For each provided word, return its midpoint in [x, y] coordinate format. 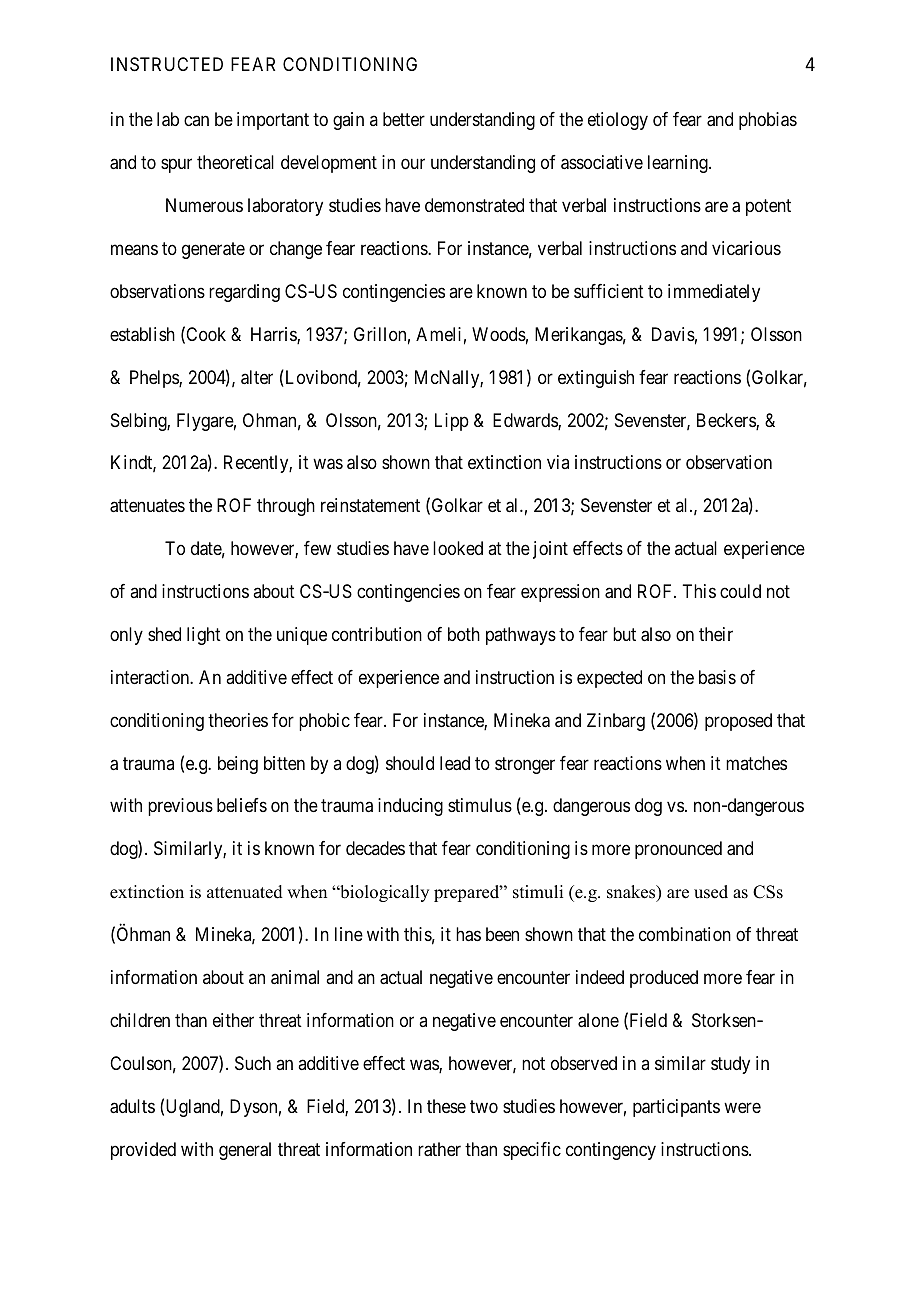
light [204, 636]
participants [676, 1108]
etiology [618, 121]
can [196, 121]
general [245, 1151]
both [464, 634]
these [446, 1106]
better [404, 119]
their [716, 634]
